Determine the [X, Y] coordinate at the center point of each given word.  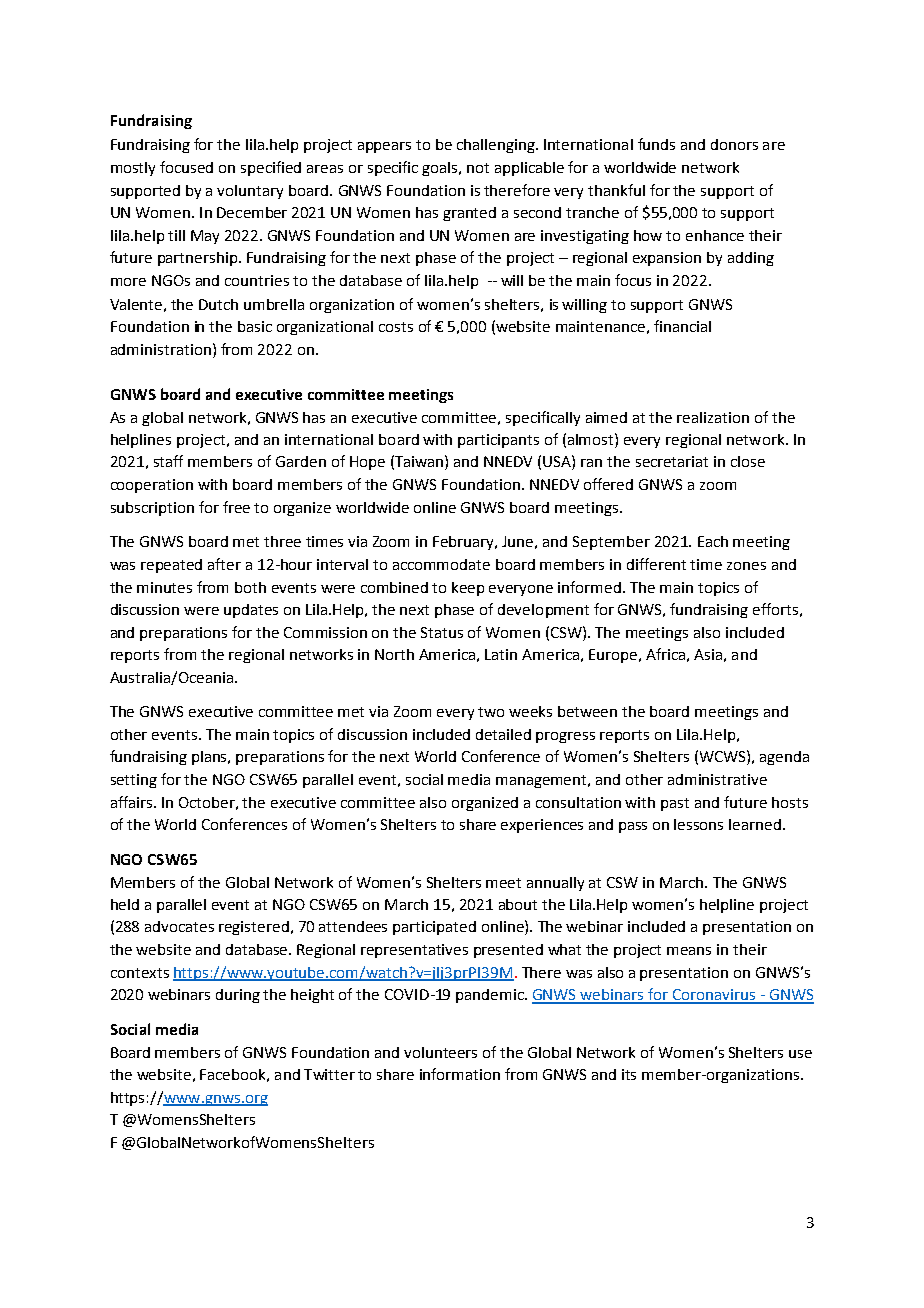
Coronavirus [714, 996]
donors [734, 144]
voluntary [250, 192]
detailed [503, 734]
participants [498, 441]
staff [168, 461]
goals [441, 169]
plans [211, 758]
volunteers [440, 1052]
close [748, 461]
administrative [717, 779]
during [238, 996]
